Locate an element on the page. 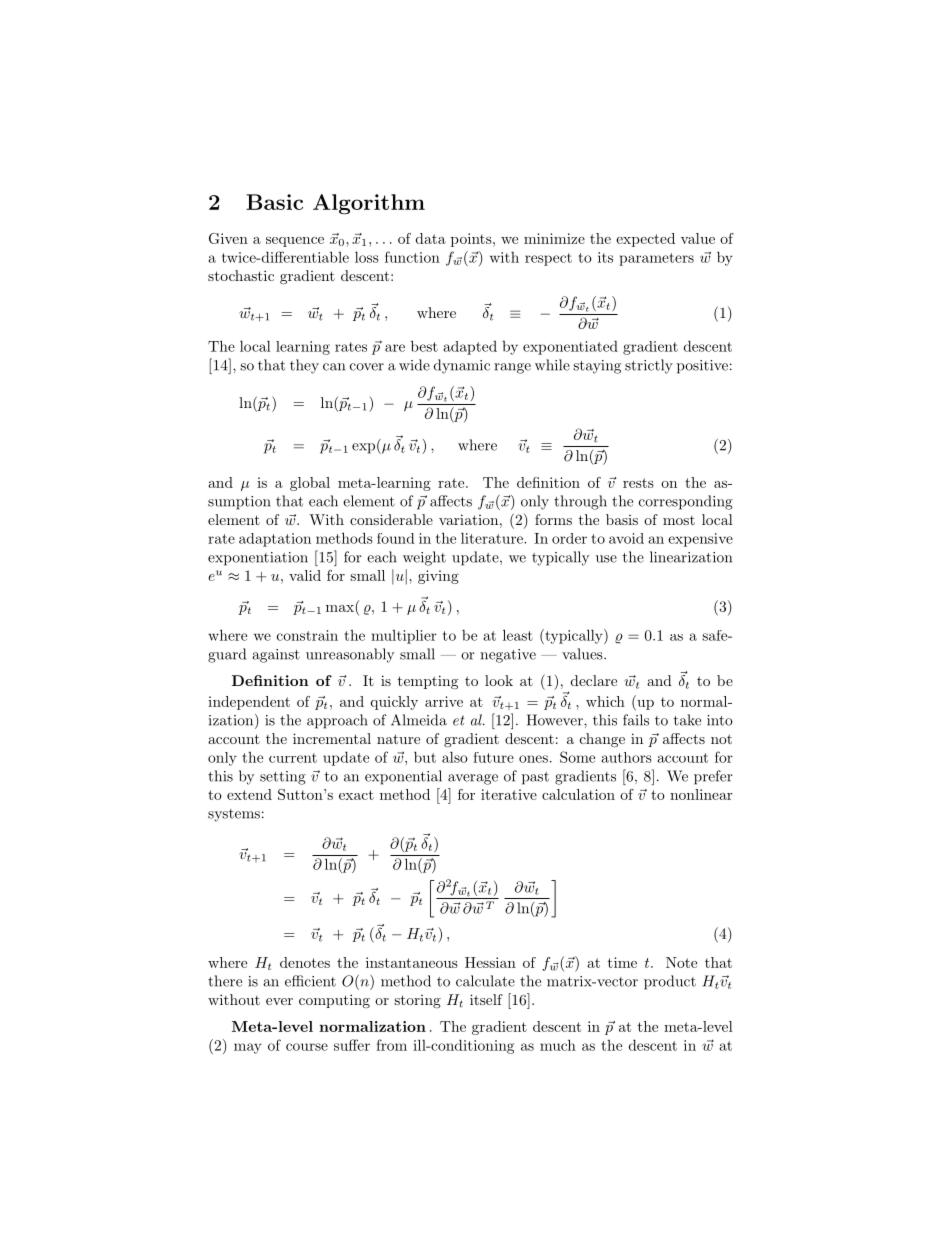 Image resolution: width=952 pixels, height=1233 pixels. nonlinear is located at coordinates (701, 794).
